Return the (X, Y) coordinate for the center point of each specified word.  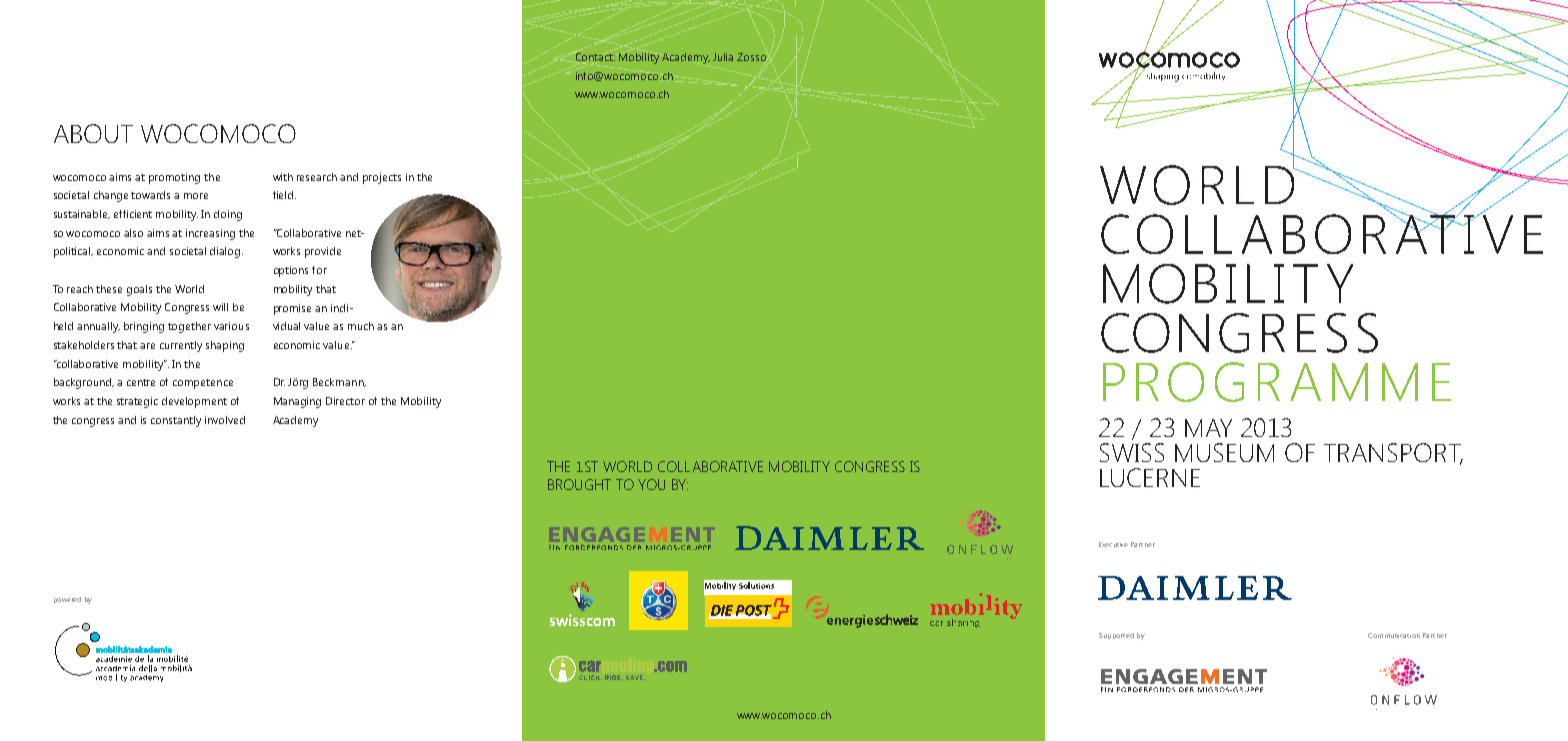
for (319, 270)
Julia (723, 57)
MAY (1208, 428)
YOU (651, 484)
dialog (226, 252)
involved (225, 420)
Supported (1116, 636)
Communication (1394, 635)
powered (67, 600)
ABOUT (93, 133)
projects (382, 178)
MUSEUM (1224, 452)
